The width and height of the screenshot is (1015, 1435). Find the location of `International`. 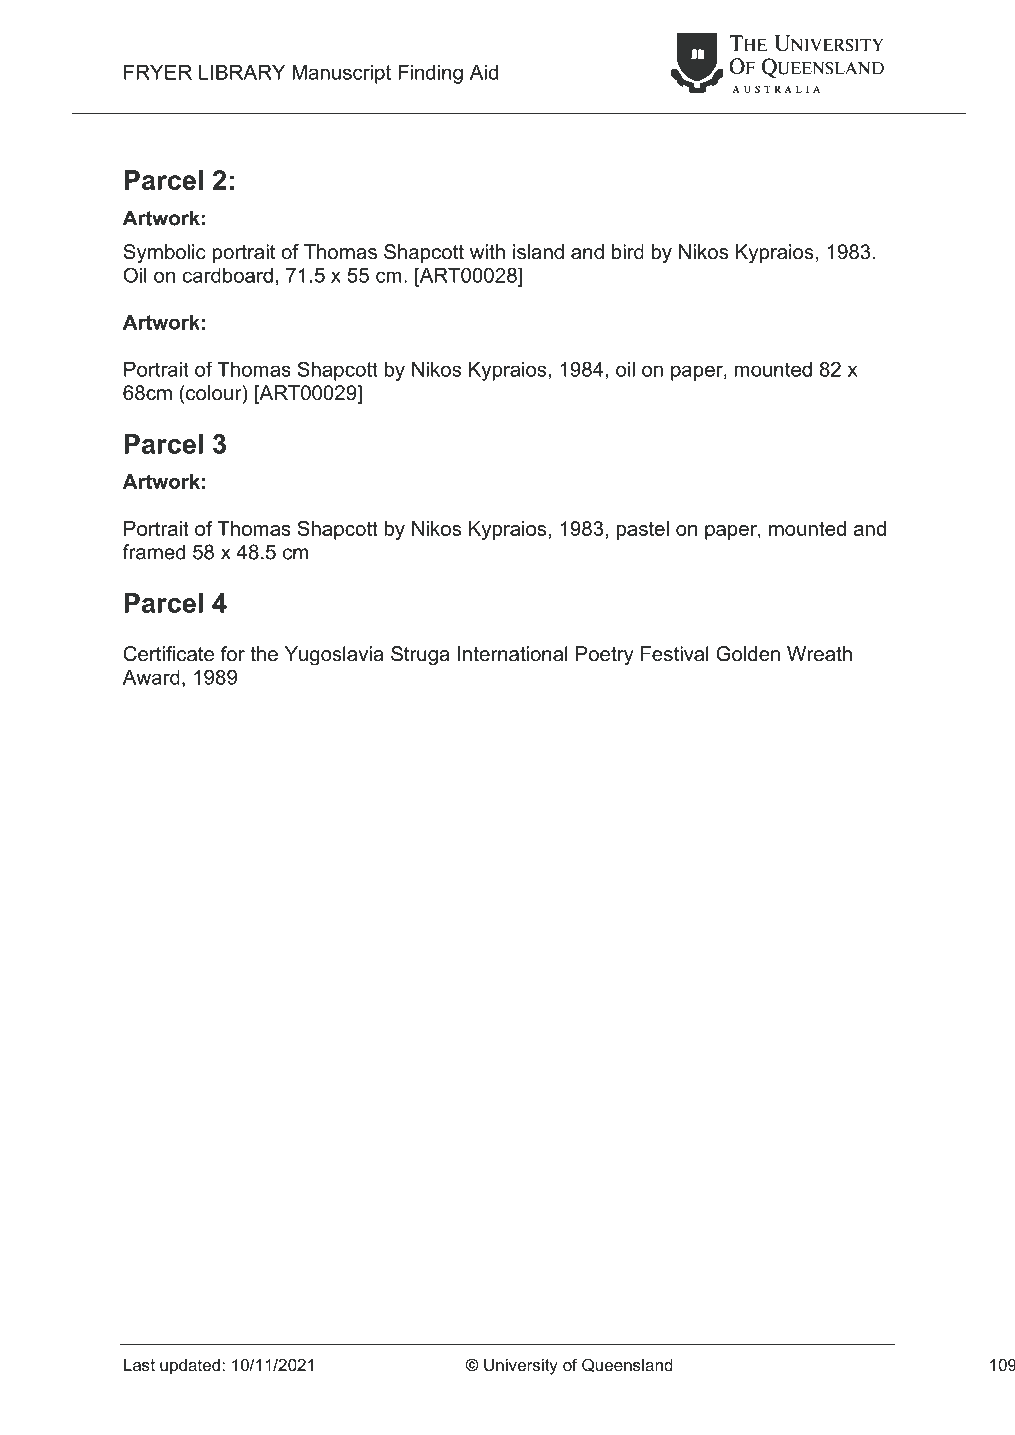

International is located at coordinates (513, 654).
